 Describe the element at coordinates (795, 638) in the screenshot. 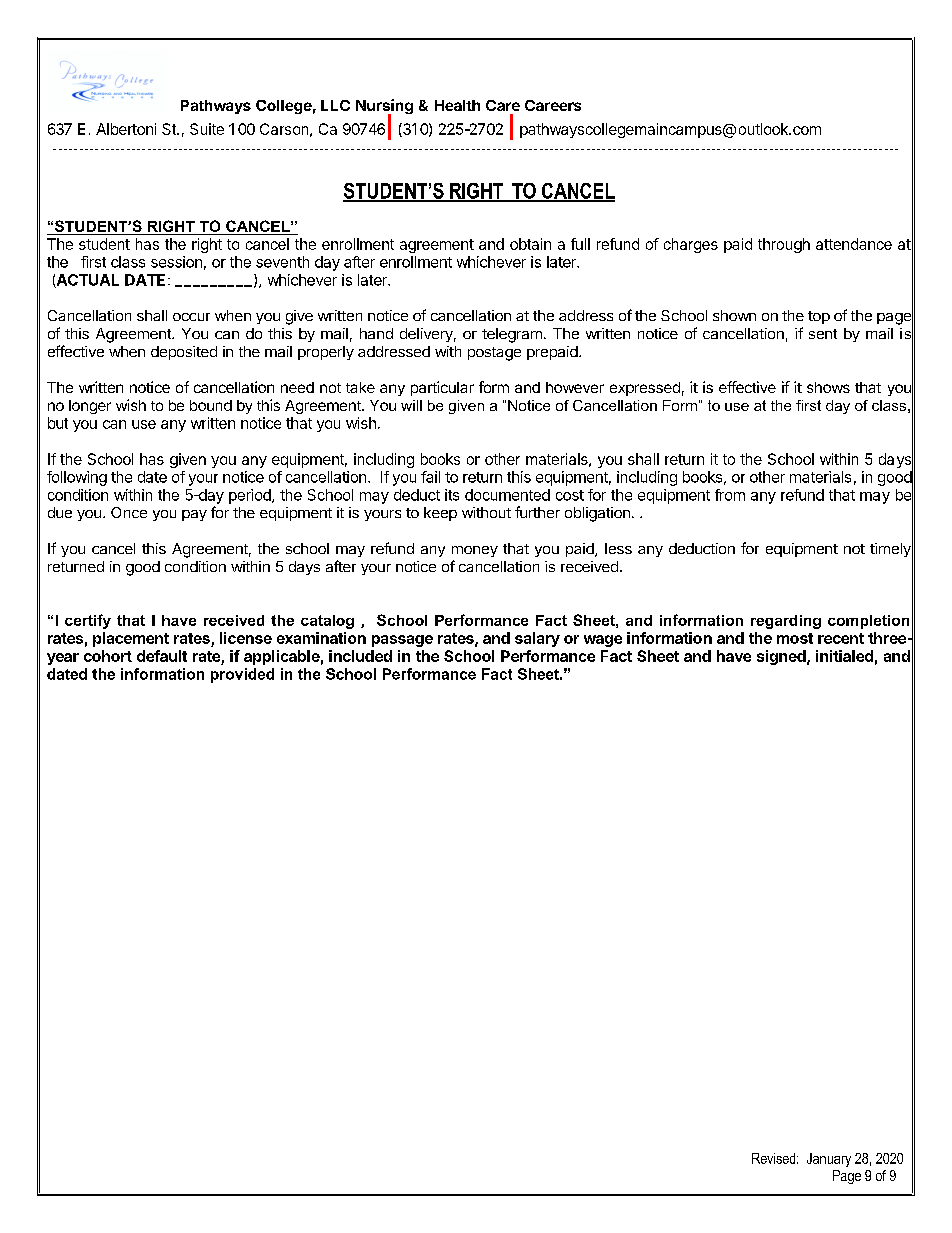

I see `most` at that location.
